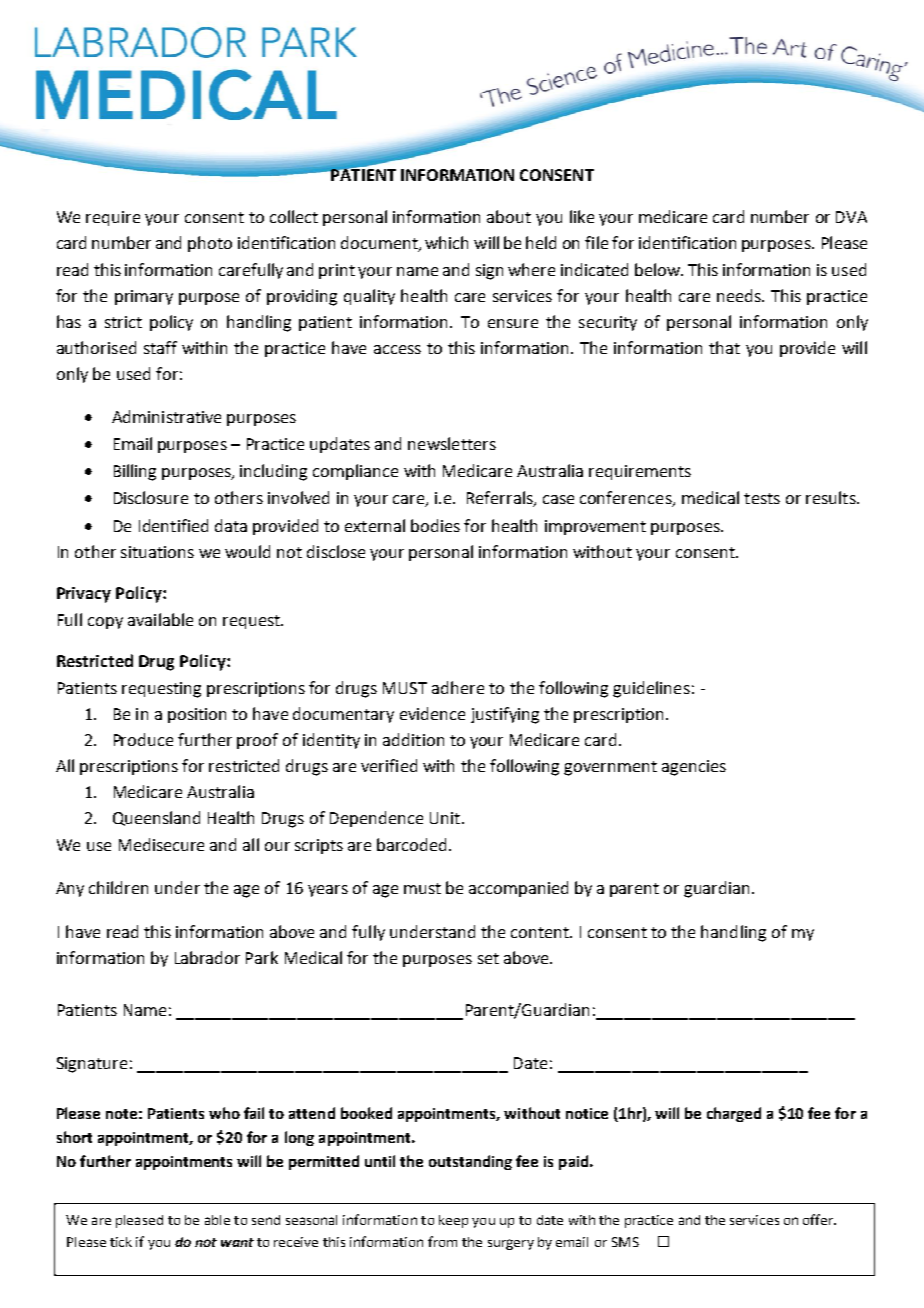 The image size is (924, 1308). Describe the element at coordinates (740, 295) in the page. I see `needs` at that location.
